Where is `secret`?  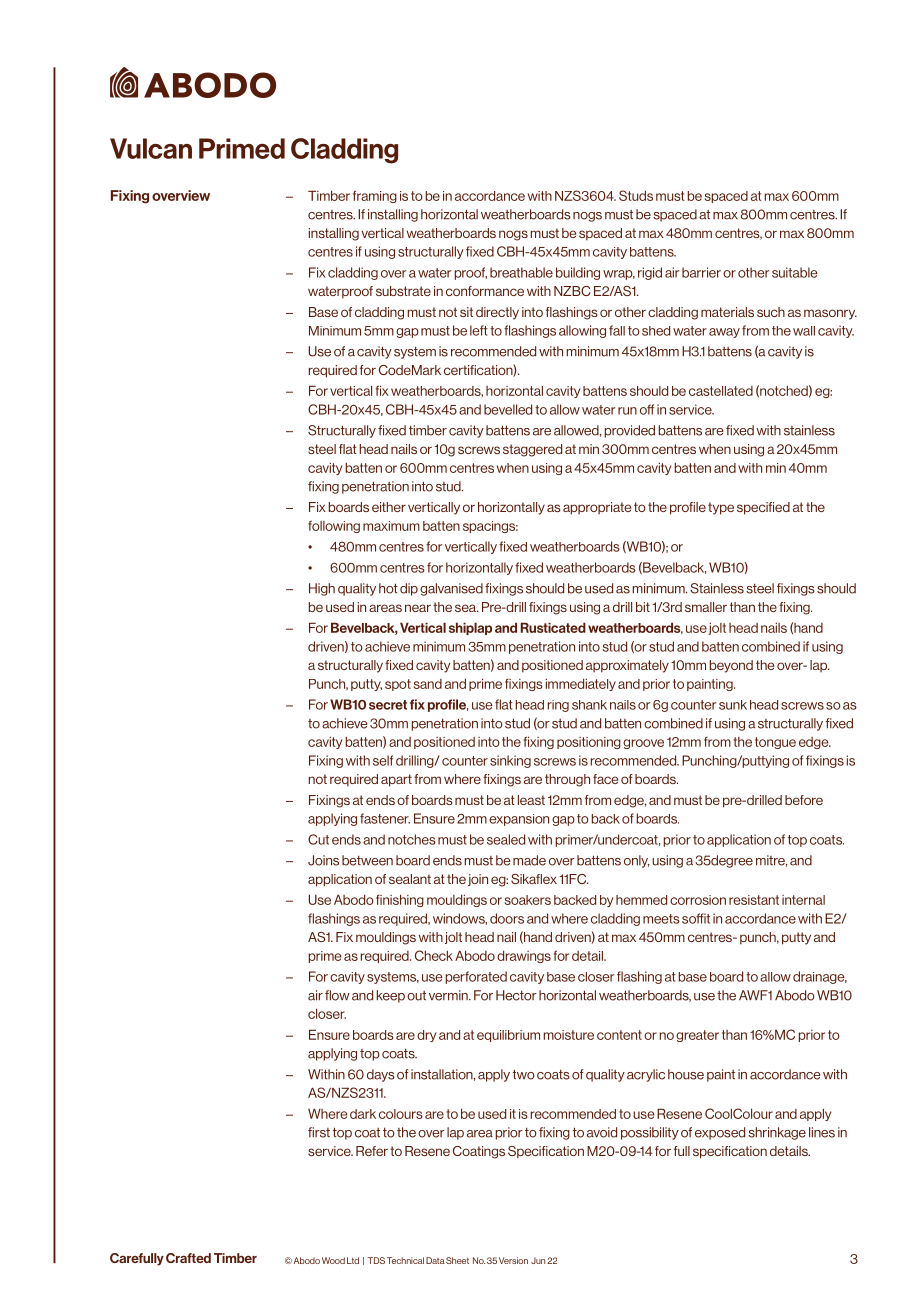
secret is located at coordinates (388, 705).
